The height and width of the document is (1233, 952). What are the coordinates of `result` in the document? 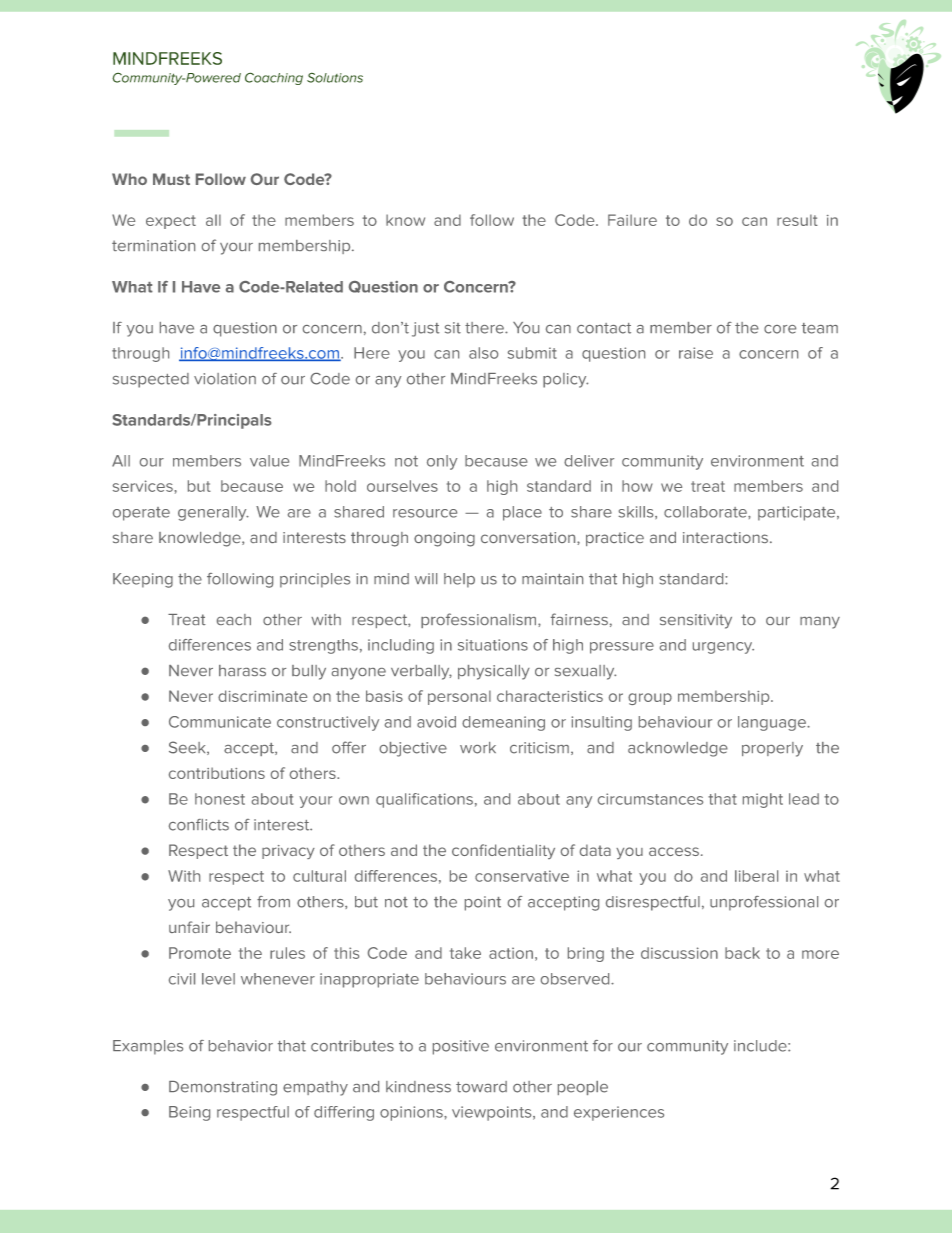 It's located at (797, 220).
